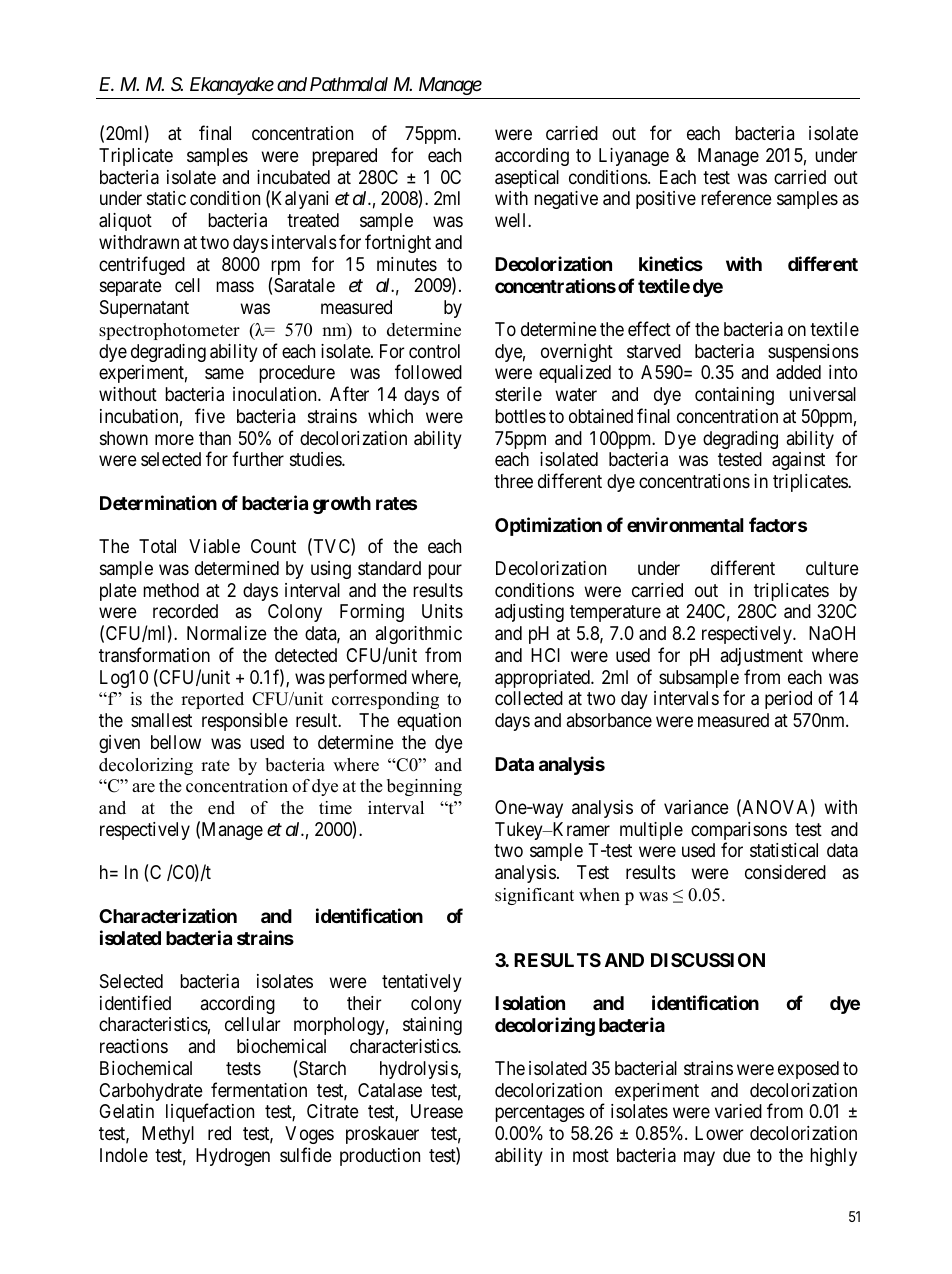 The width and height of the page is (952, 1274). What do you see at coordinates (736, 198) in the page?
I see `reference` at bounding box center [736, 198].
